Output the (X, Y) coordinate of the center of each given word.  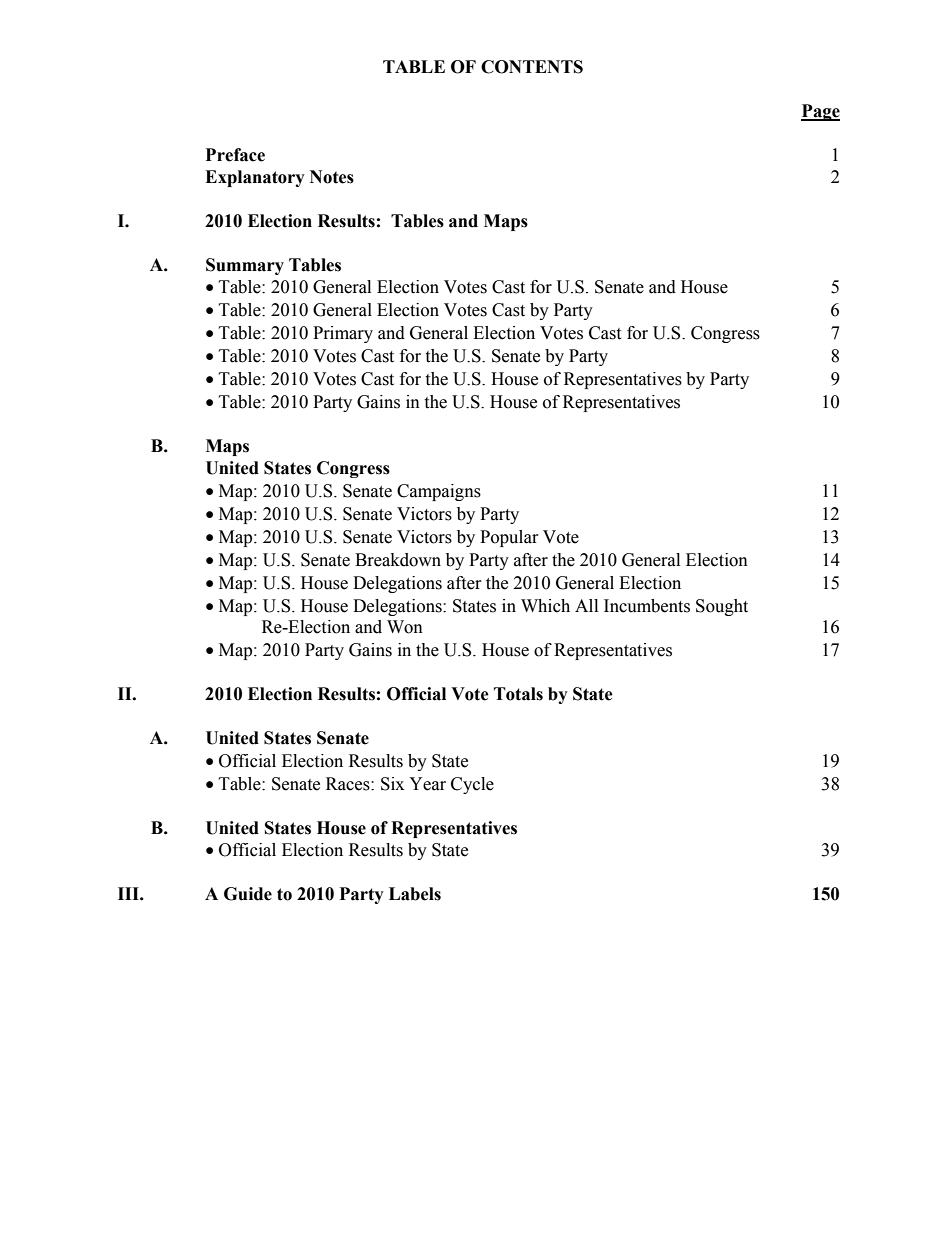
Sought (722, 607)
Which (545, 606)
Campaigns (439, 492)
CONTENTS (532, 67)
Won (405, 627)
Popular (509, 538)
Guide (248, 894)
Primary (343, 334)
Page (820, 112)
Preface (235, 155)
